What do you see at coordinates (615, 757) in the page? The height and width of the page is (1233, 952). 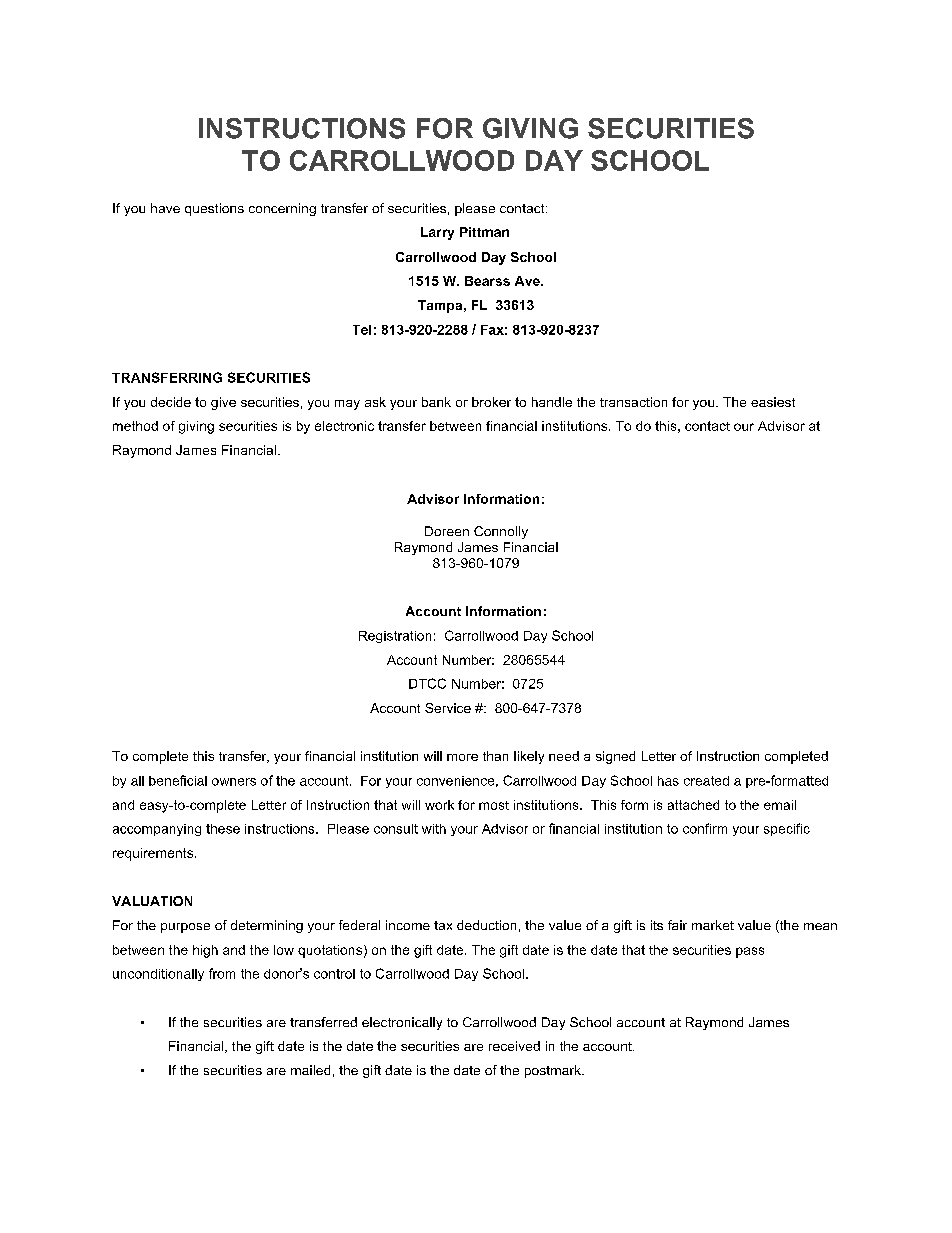 I see `signed` at bounding box center [615, 757].
